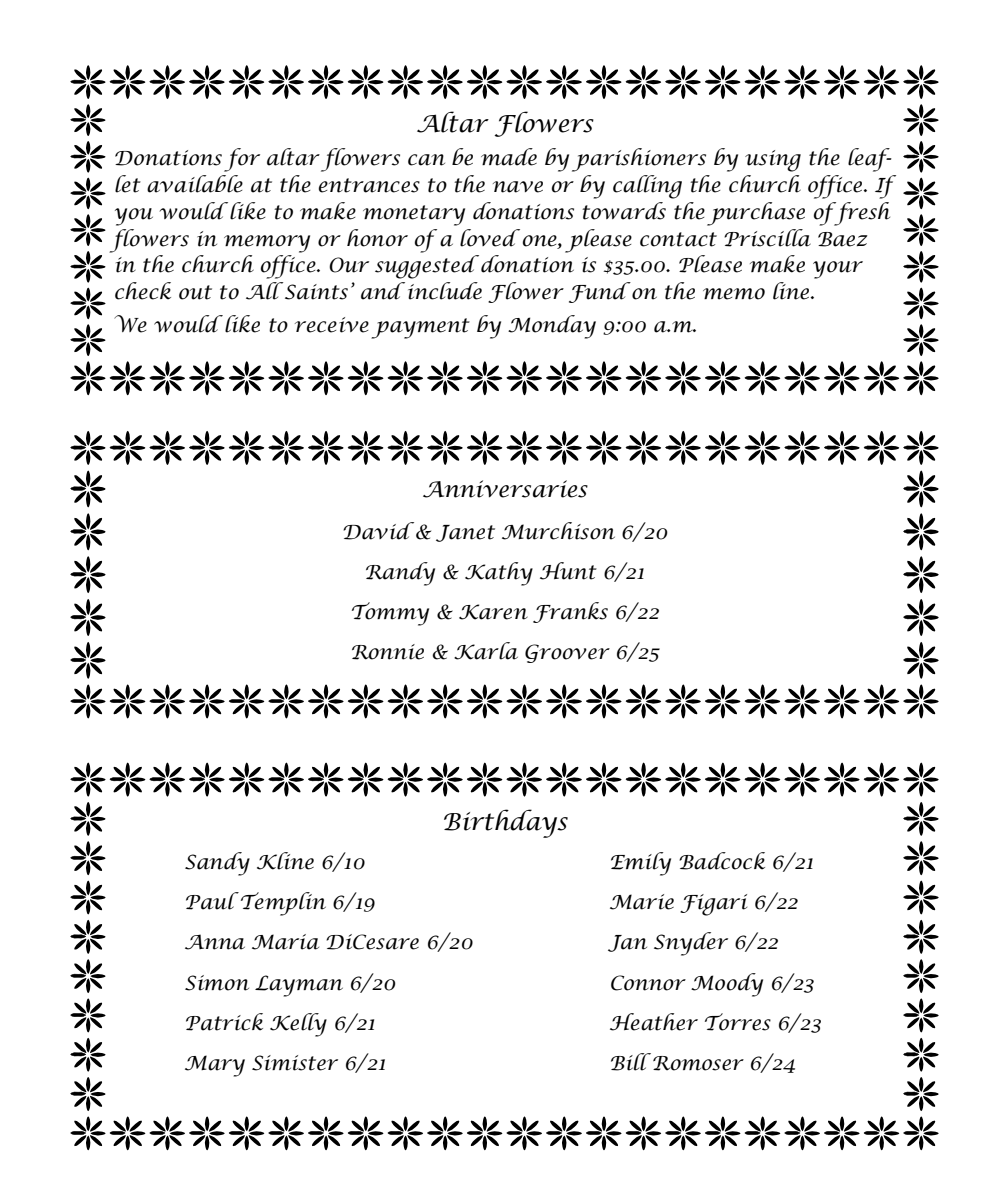 This screenshot has width=991, height=1204. Describe the element at coordinates (506, 823) in the screenshot. I see `Birthdays` at that location.
